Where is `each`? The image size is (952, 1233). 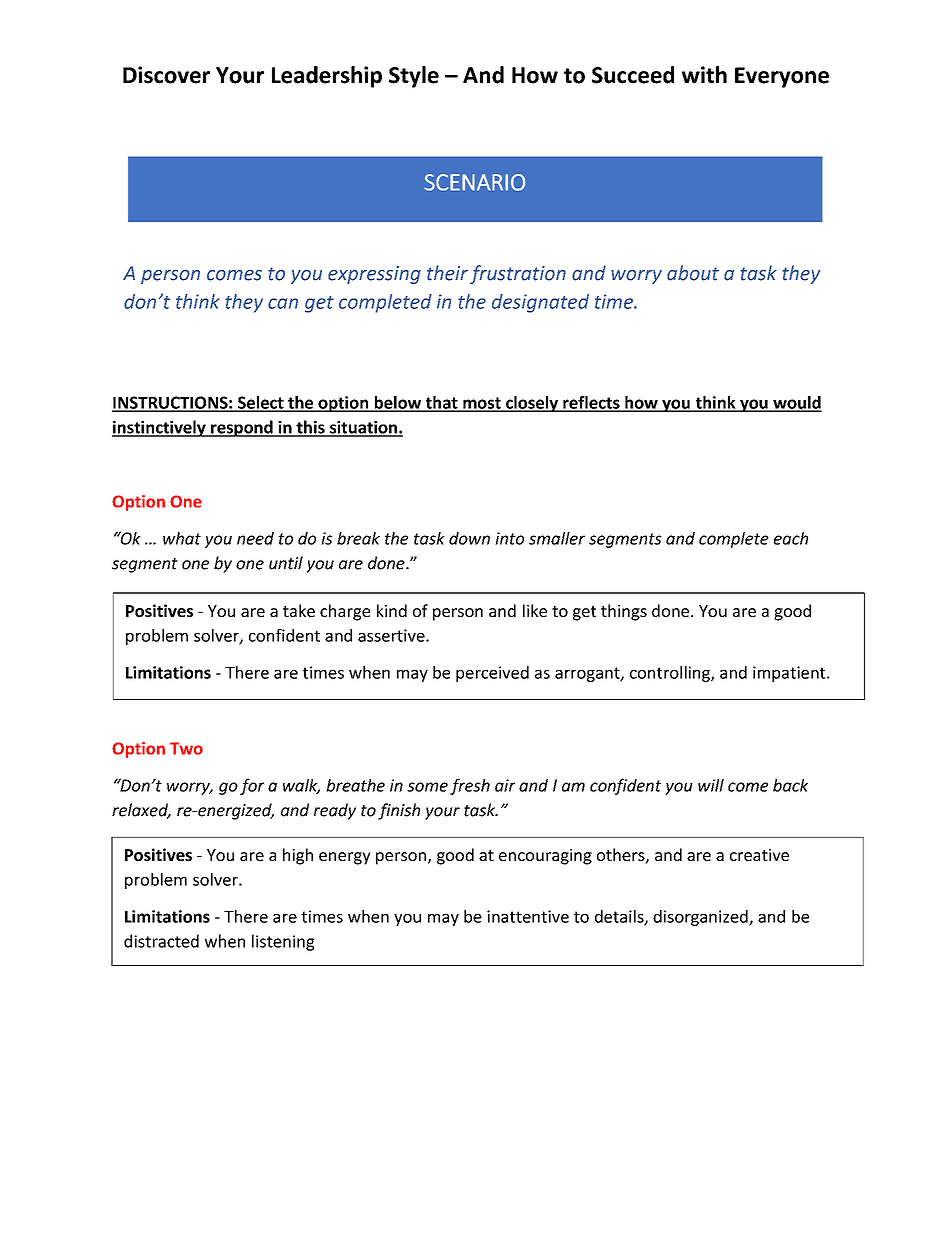 each is located at coordinates (791, 538).
